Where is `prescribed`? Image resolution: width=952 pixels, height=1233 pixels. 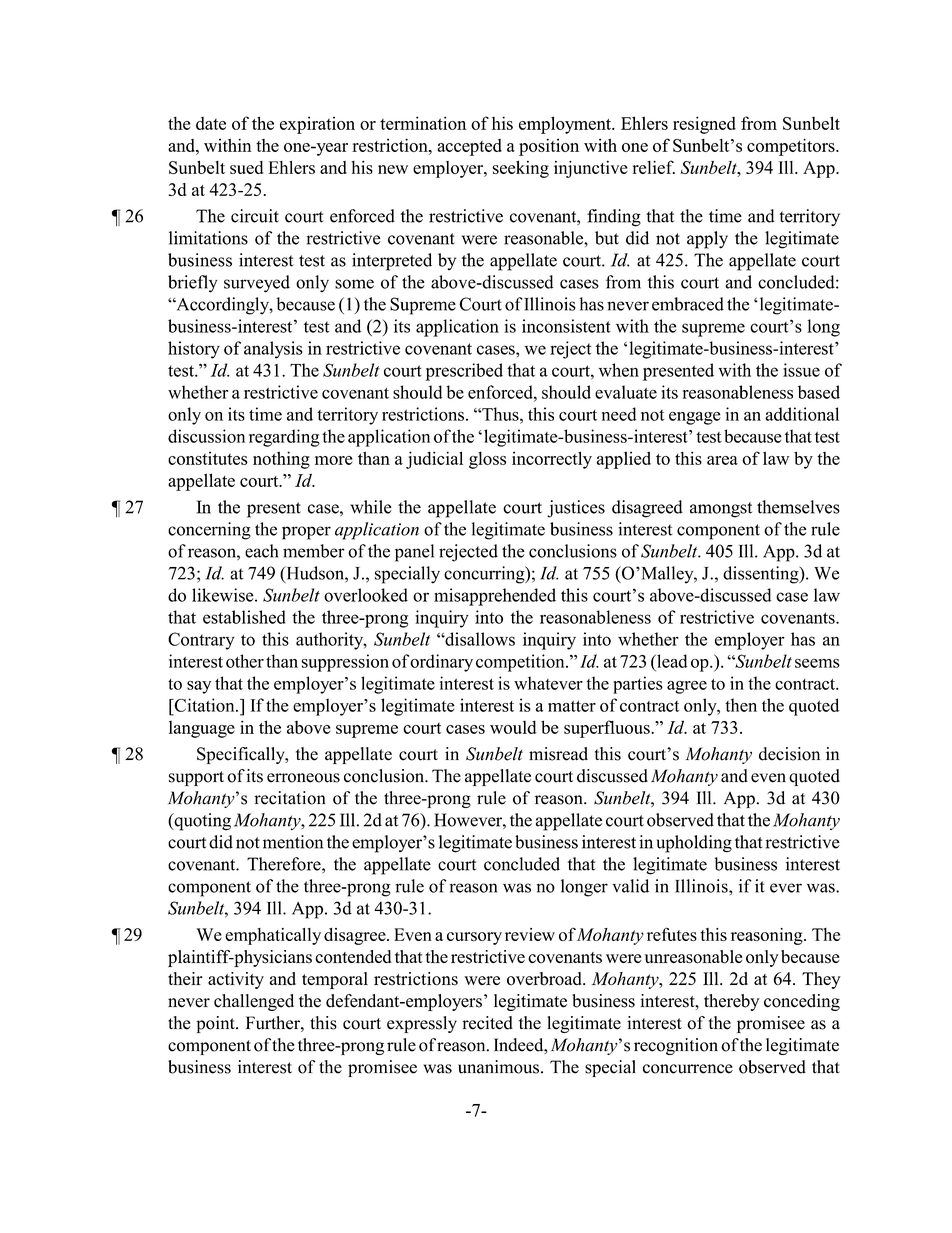 prescribed is located at coordinates (464, 372).
